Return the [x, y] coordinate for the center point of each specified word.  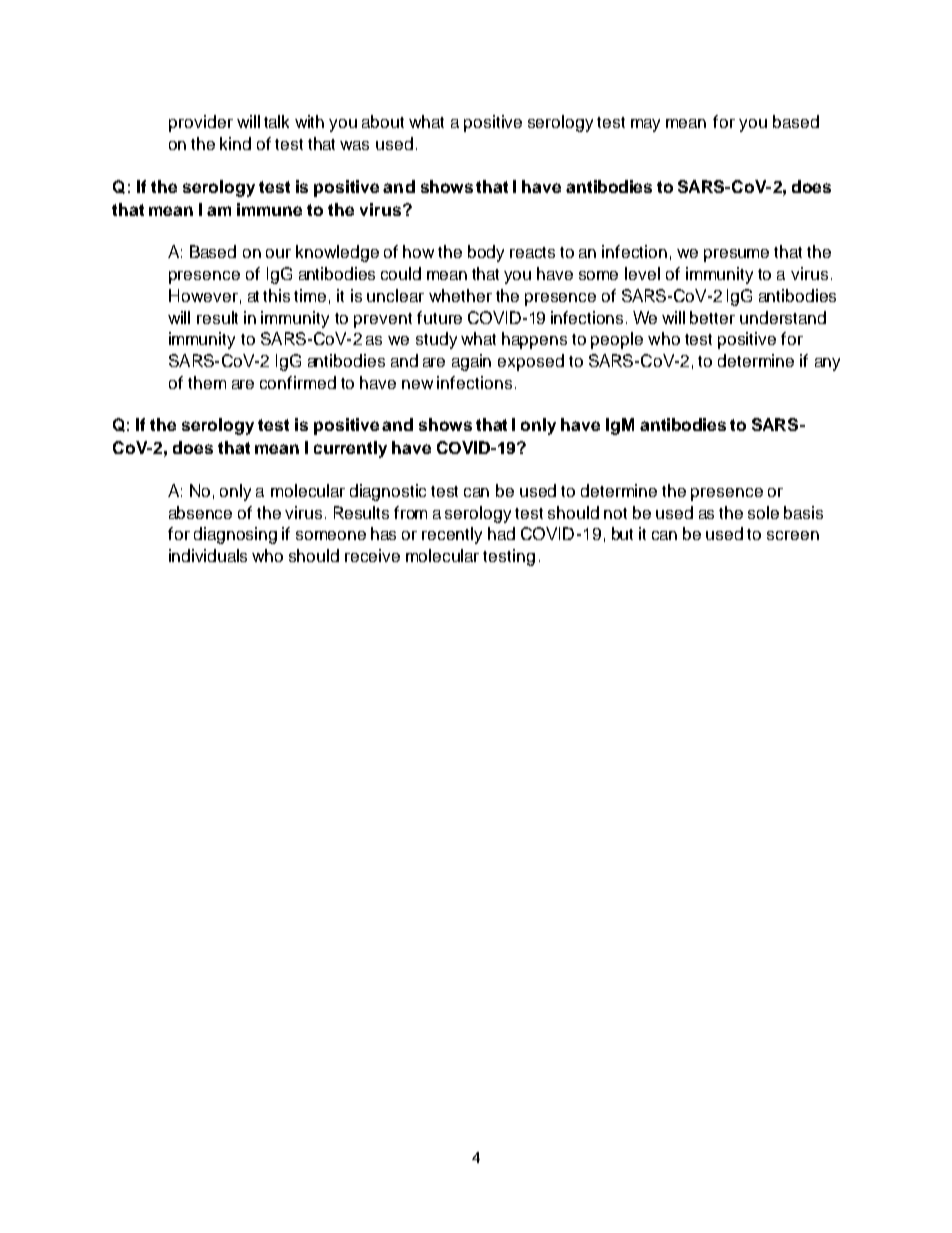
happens [534, 340]
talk [276, 121]
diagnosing [235, 535]
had [501, 533]
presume [736, 255]
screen [793, 535]
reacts [532, 252]
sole [763, 512]
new [417, 384]
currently [350, 449]
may [645, 125]
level [642, 273]
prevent [383, 320]
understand [783, 317]
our [278, 253]
